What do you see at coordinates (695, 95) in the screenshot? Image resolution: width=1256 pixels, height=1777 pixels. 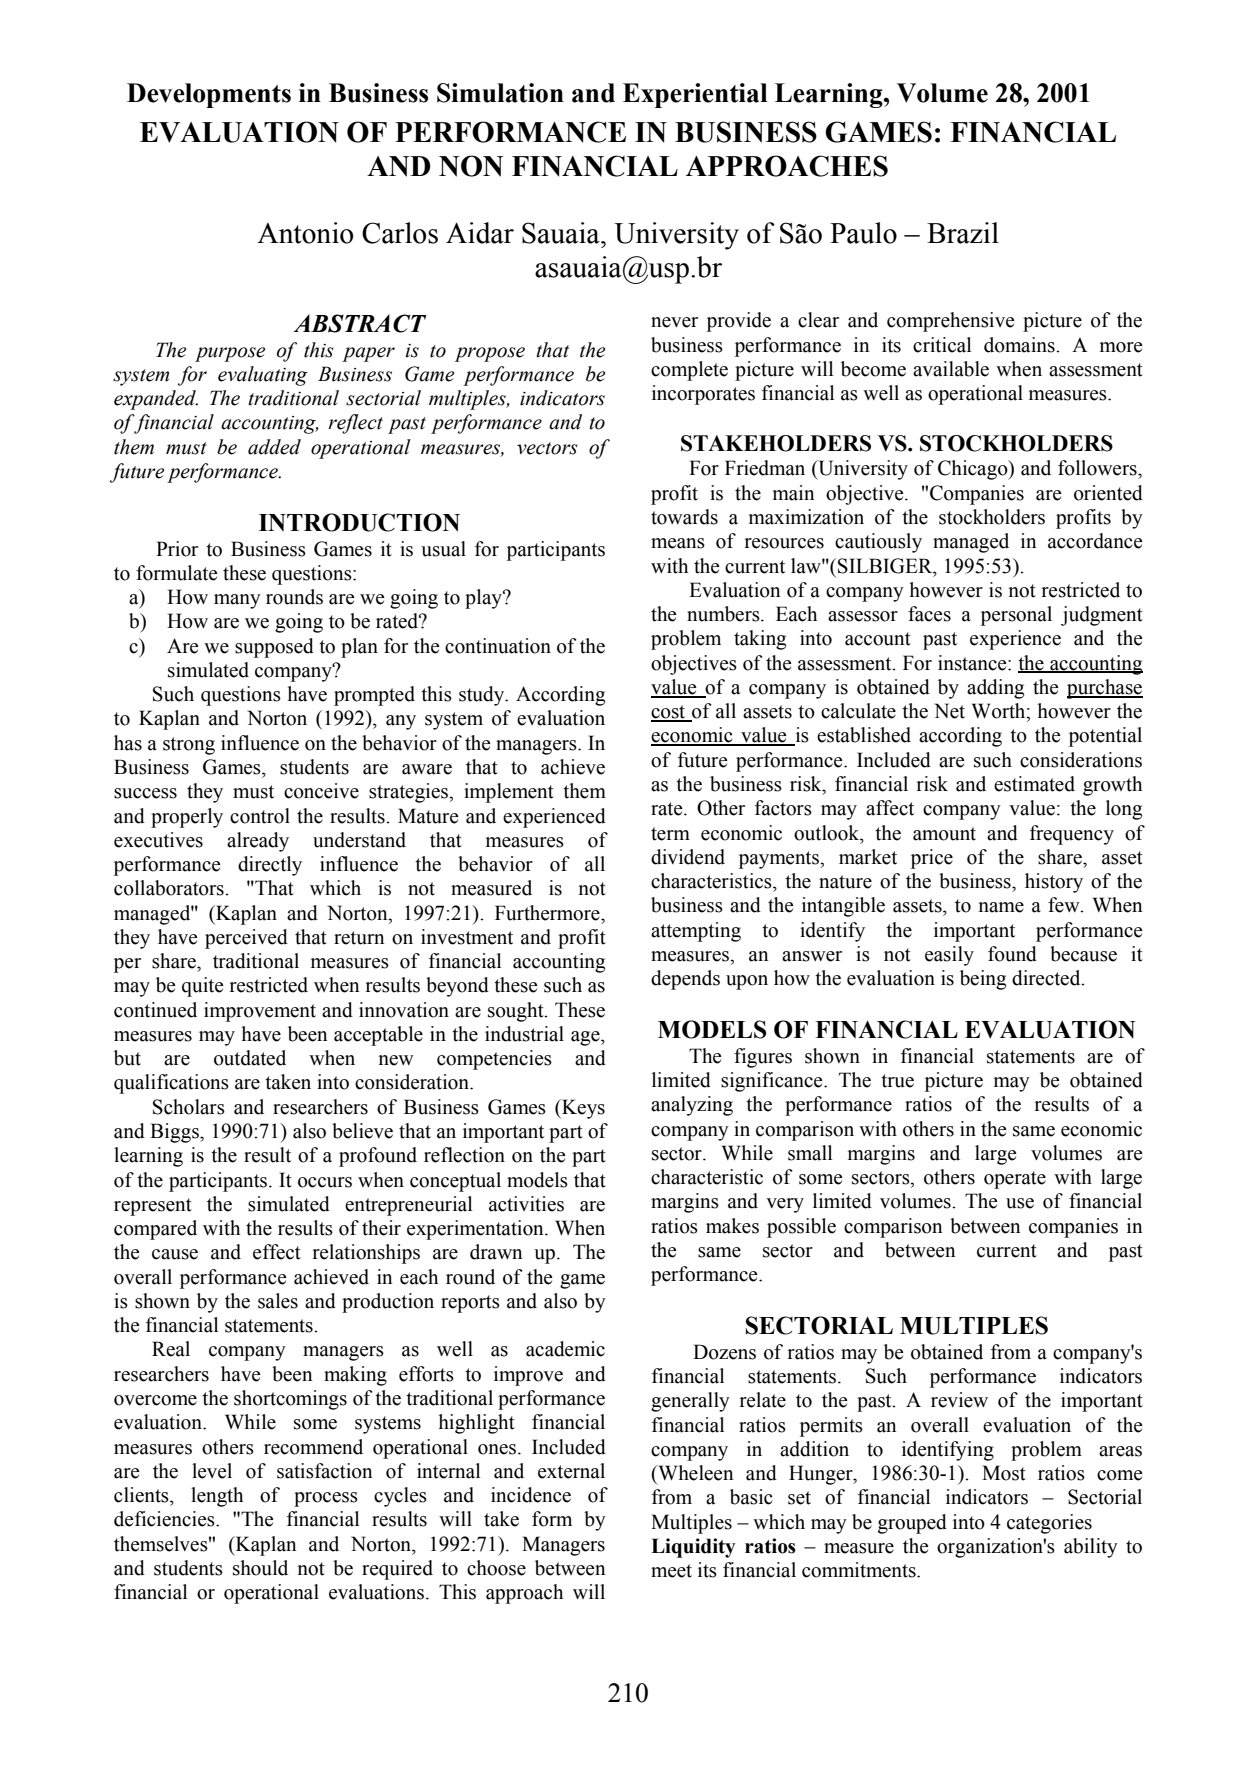 I see `Experiential` at bounding box center [695, 95].
